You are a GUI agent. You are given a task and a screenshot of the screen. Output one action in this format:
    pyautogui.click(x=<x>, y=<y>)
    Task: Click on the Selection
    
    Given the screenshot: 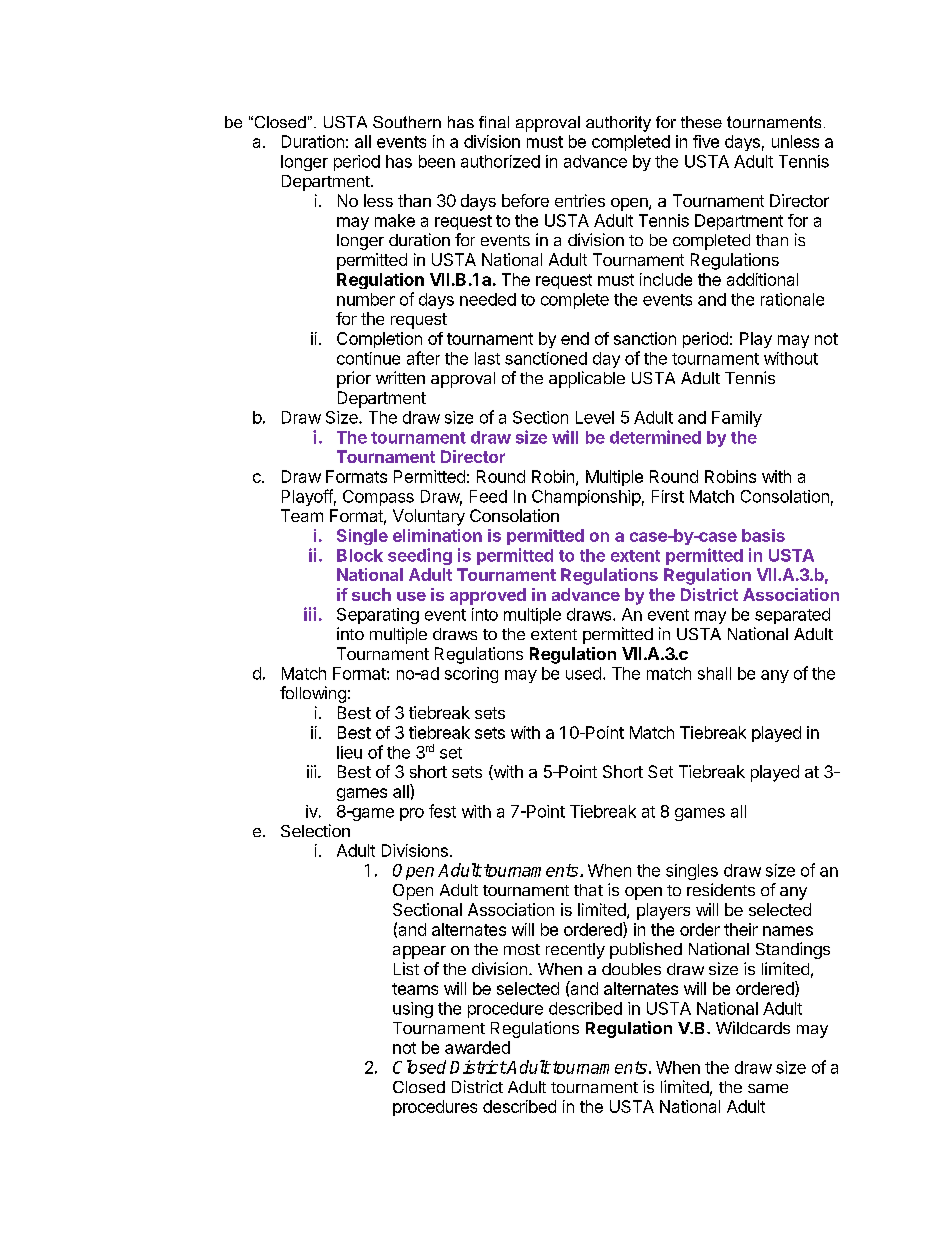 What is the action you would take?
    pyautogui.click(x=315, y=830)
